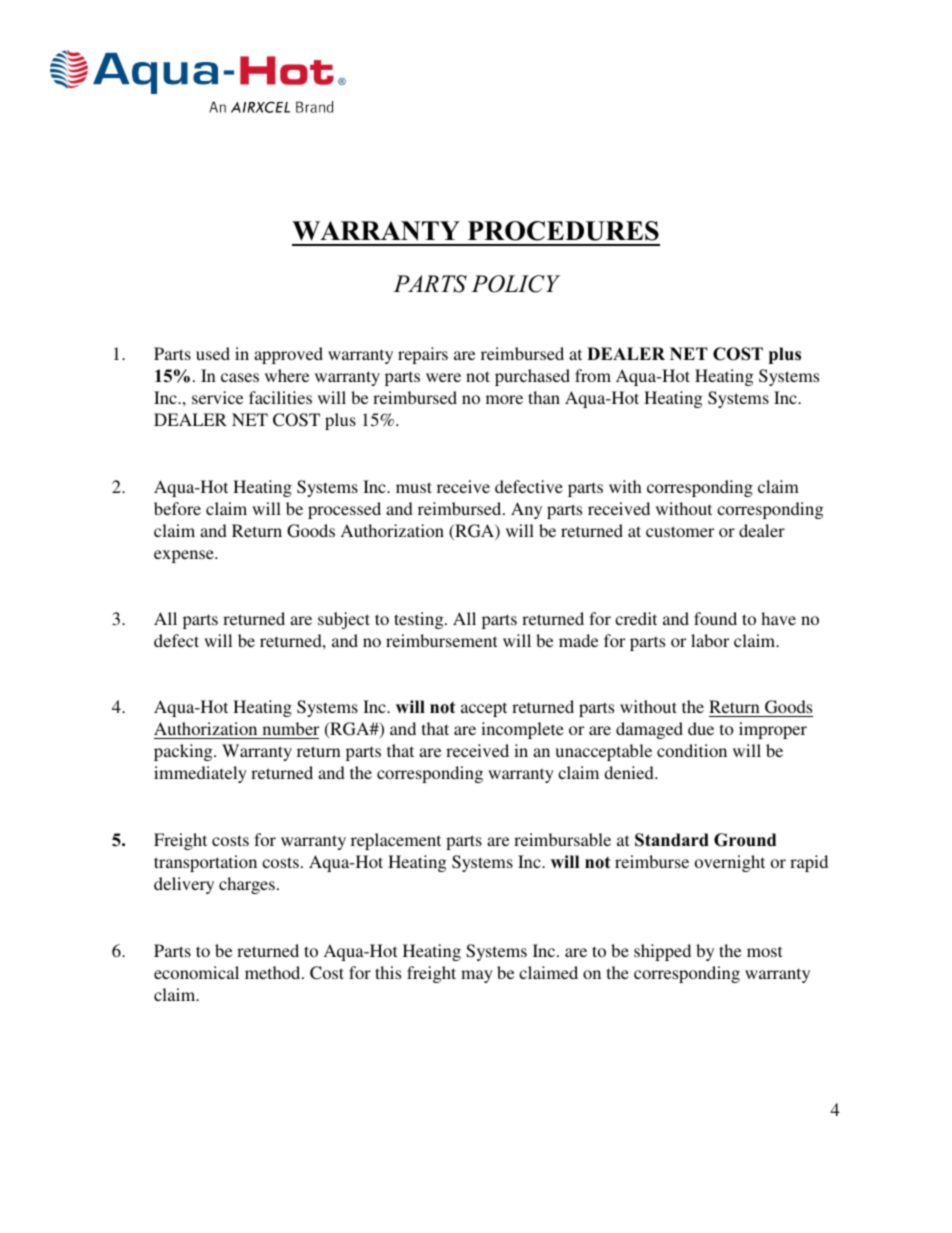  Describe the element at coordinates (764, 951) in the image. I see `most` at that location.
